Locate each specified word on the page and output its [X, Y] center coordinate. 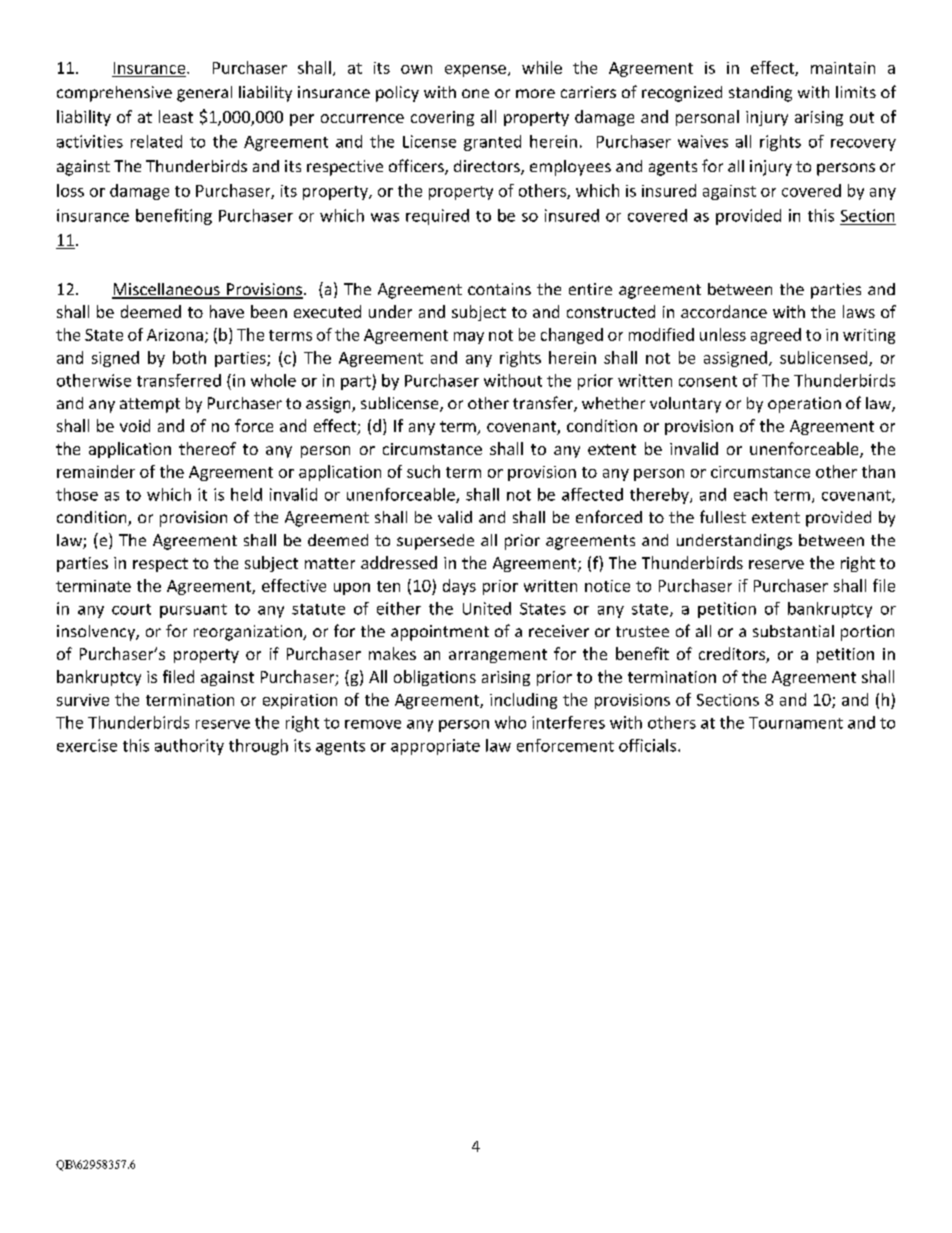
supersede [435, 542]
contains [499, 289]
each [750, 494]
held [246, 494]
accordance [724, 311]
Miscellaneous [167, 290]
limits [856, 92]
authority [189, 747]
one [475, 93]
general [204, 94]
